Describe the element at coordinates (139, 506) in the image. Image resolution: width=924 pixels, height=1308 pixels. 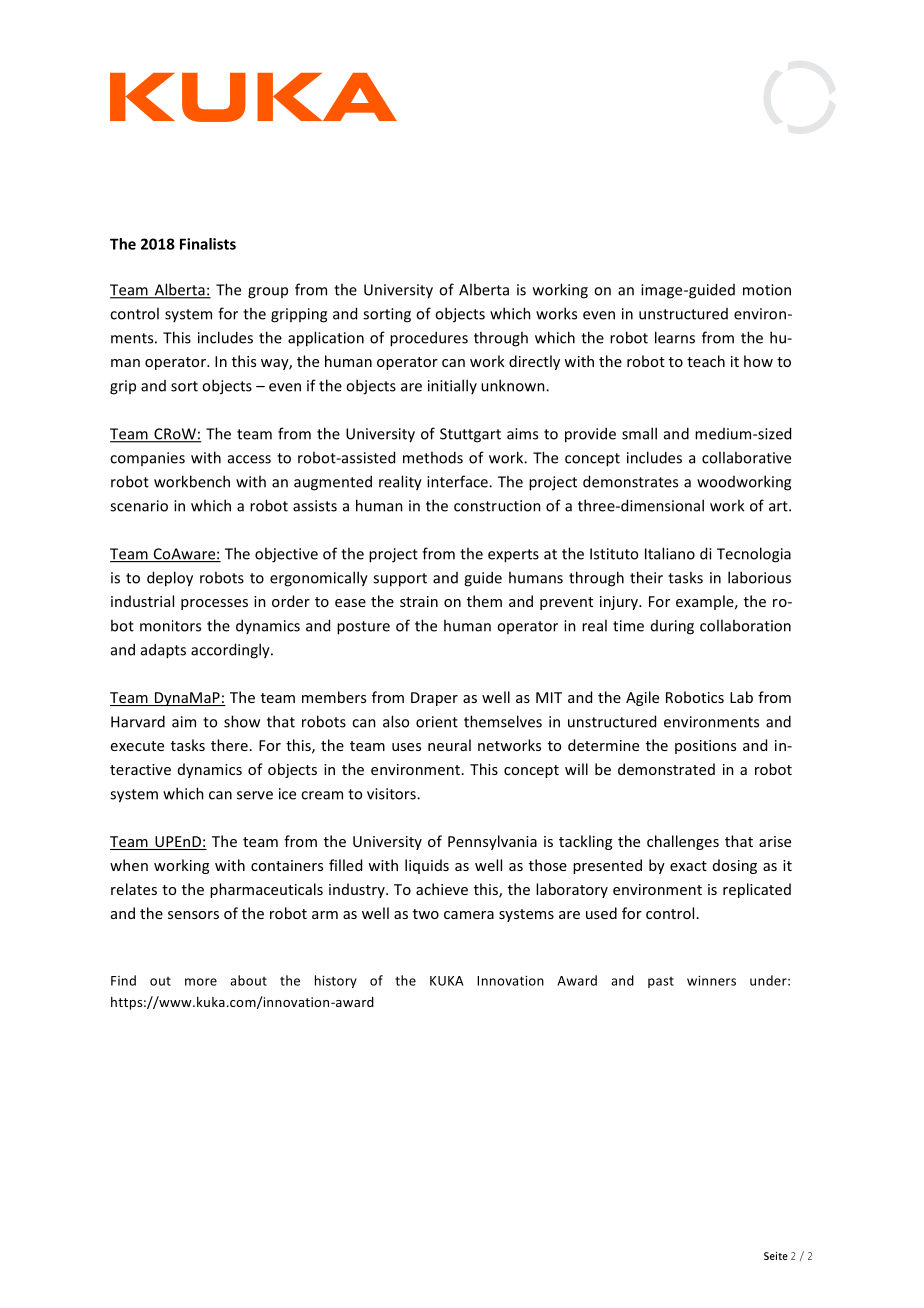
I see `scenario` at that location.
